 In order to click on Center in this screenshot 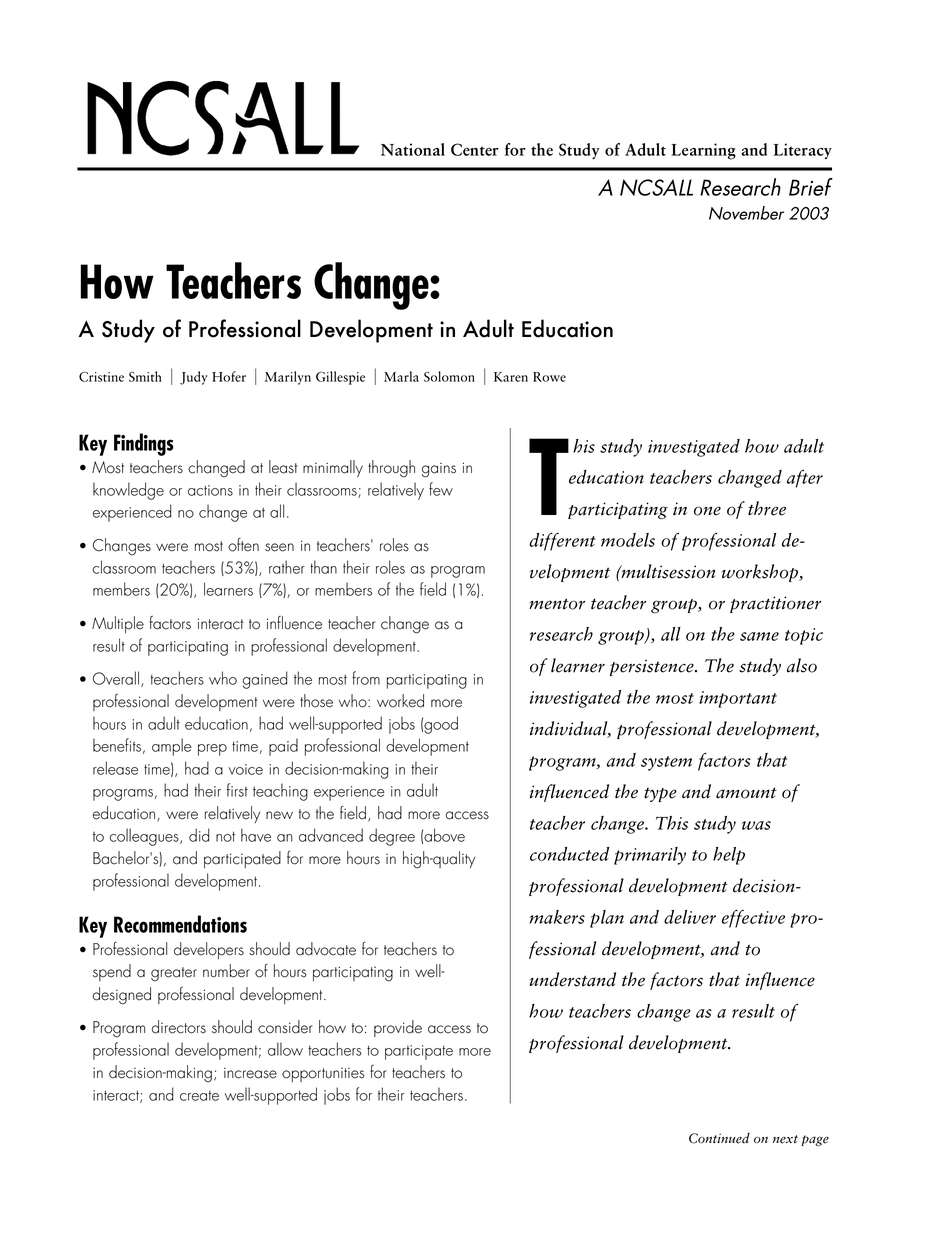, I will do `click(475, 149)`.
